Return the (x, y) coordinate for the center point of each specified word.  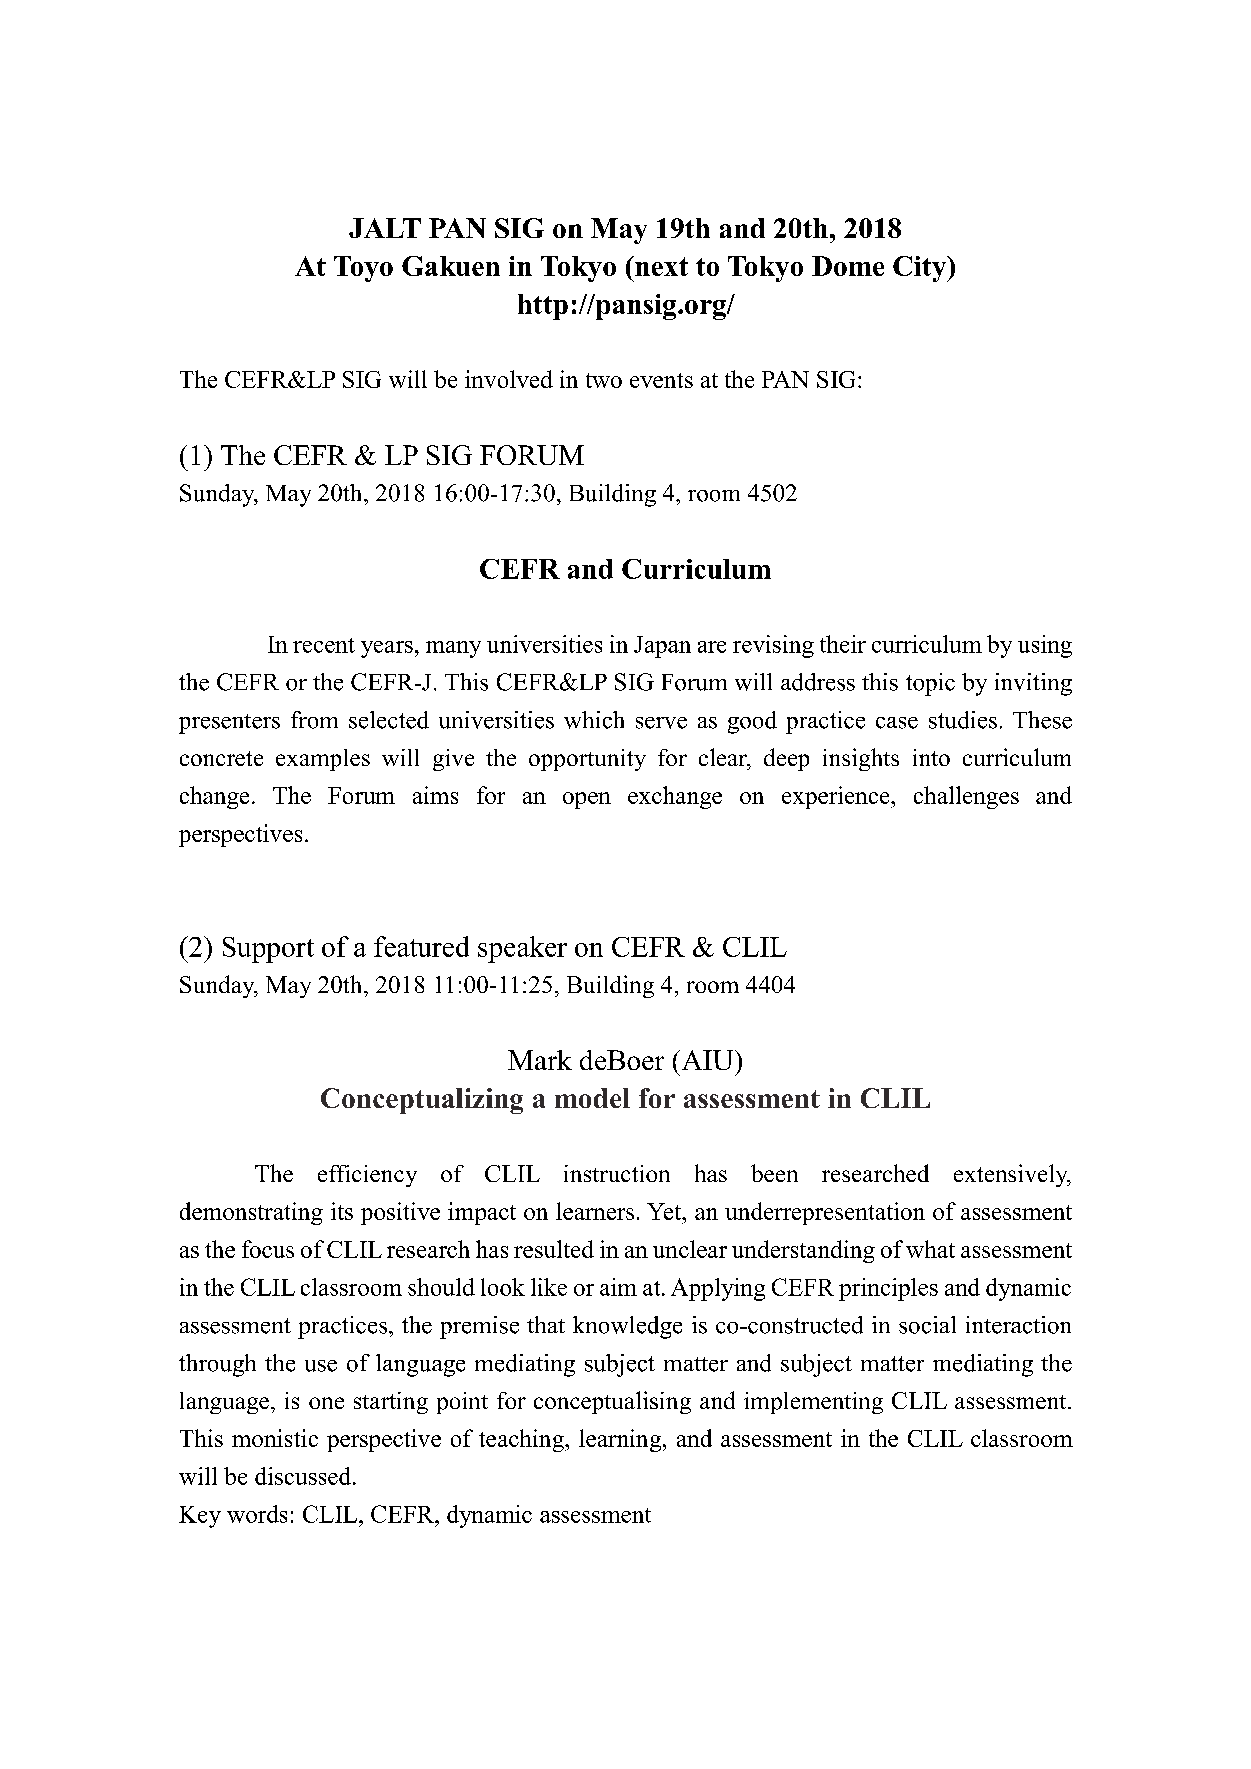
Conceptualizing (422, 1101)
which (594, 720)
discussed (304, 1476)
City (921, 269)
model (592, 1098)
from (314, 720)
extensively (1012, 1175)
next (660, 266)
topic (930, 684)
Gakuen (451, 266)
